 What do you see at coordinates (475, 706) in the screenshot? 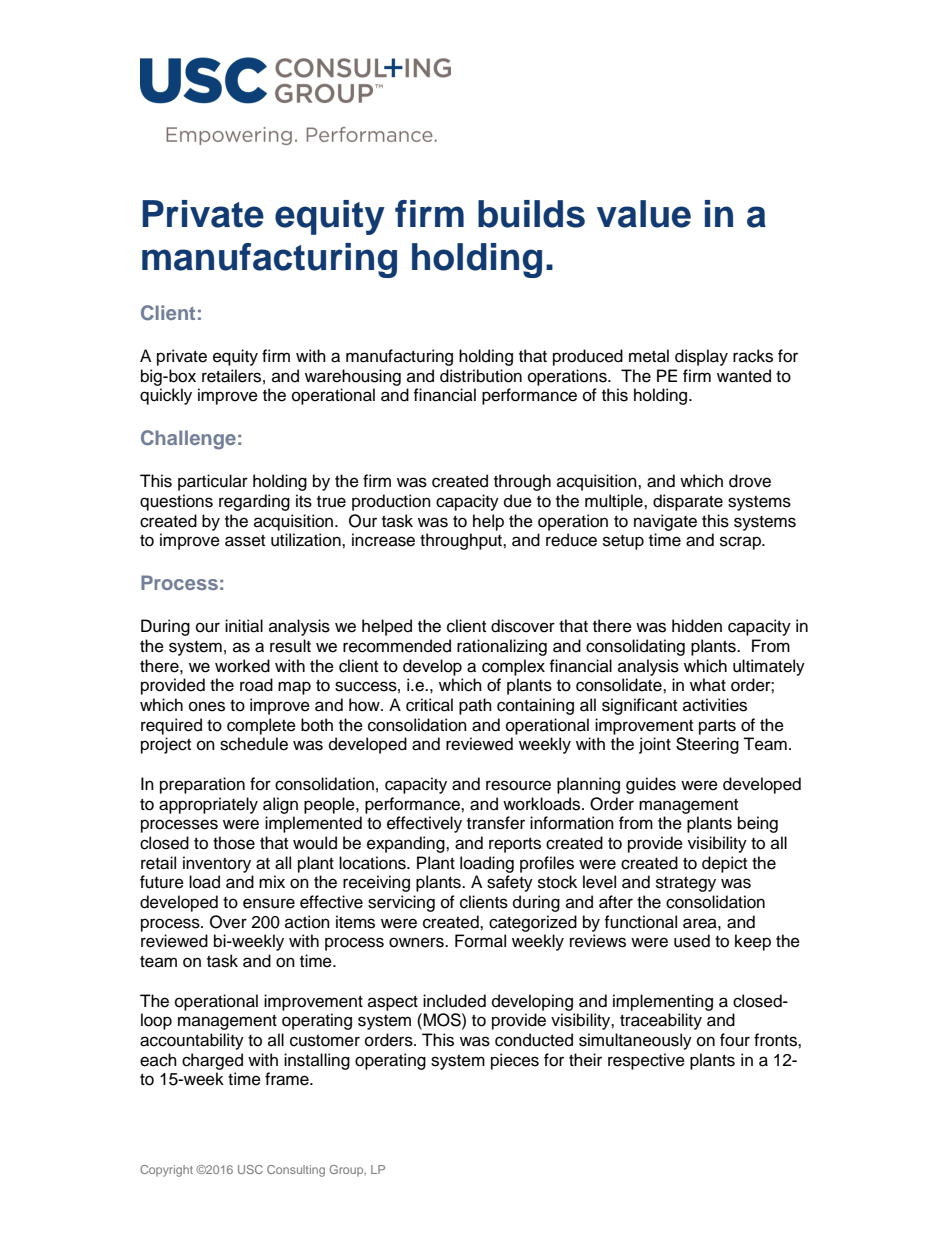
I see `path` at bounding box center [475, 706].
